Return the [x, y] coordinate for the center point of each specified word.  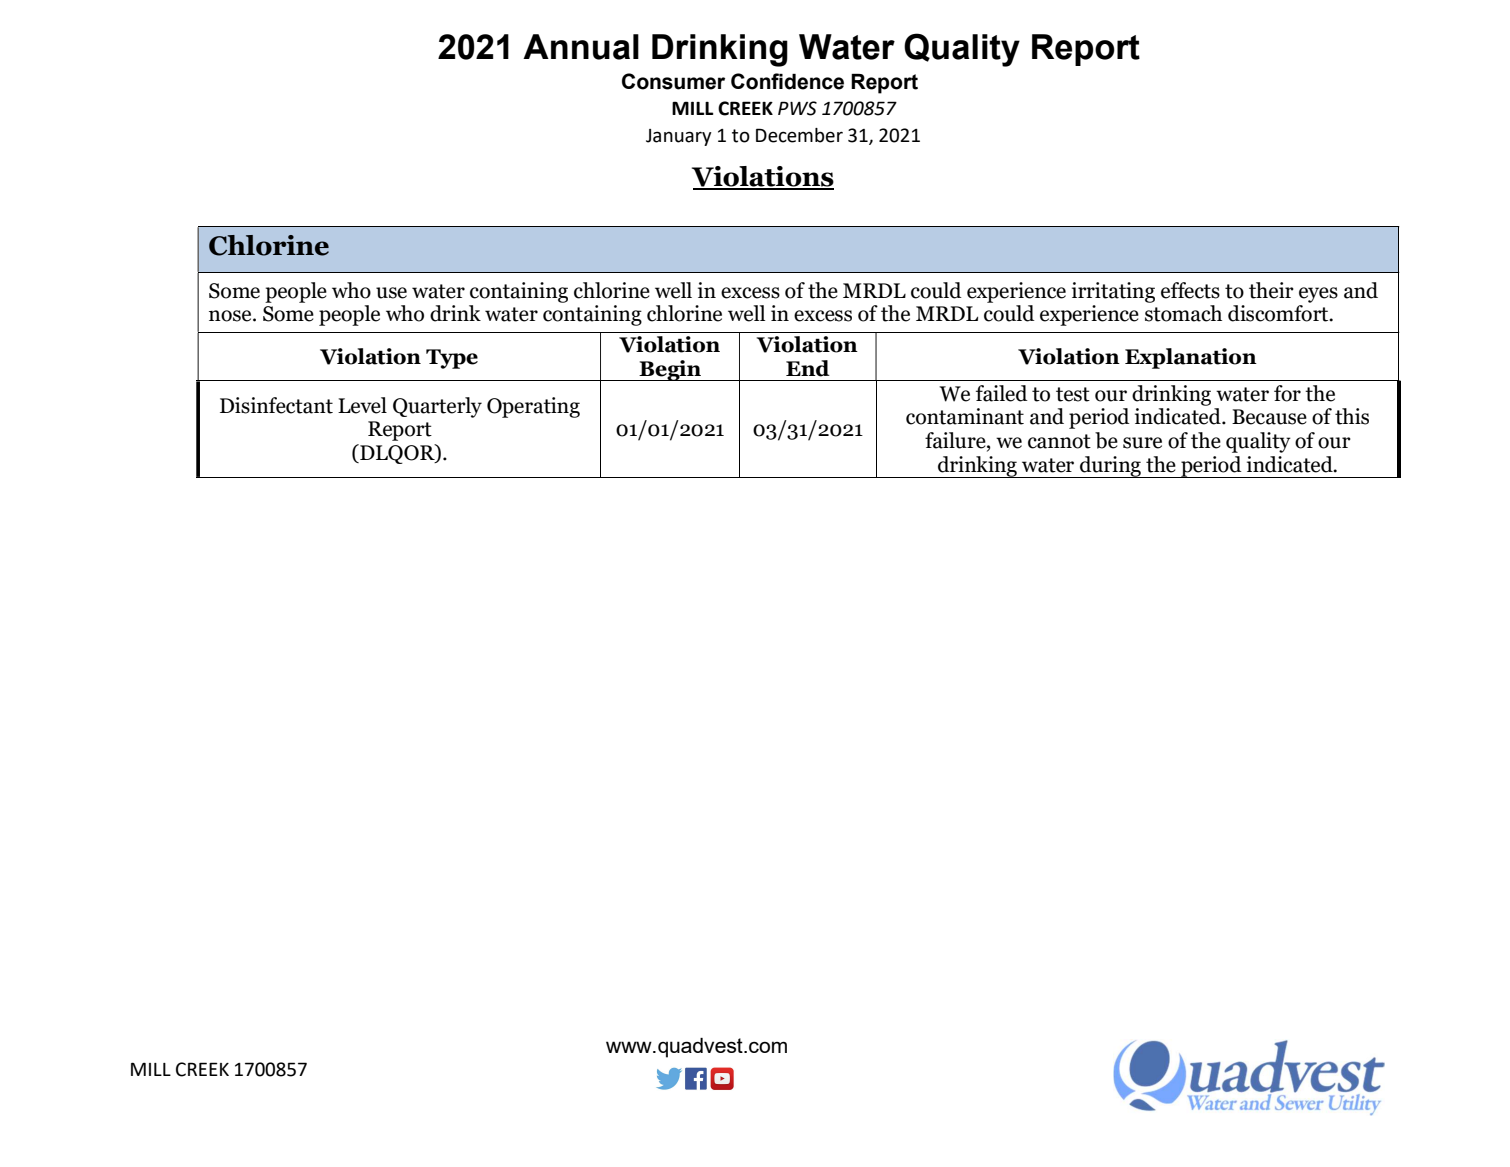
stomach [1183, 313]
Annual [581, 47]
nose [231, 316]
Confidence [787, 81]
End [808, 368]
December [799, 135]
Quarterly [437, 407]
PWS [797, 108]
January [679, 137]
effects [1190, 290]
